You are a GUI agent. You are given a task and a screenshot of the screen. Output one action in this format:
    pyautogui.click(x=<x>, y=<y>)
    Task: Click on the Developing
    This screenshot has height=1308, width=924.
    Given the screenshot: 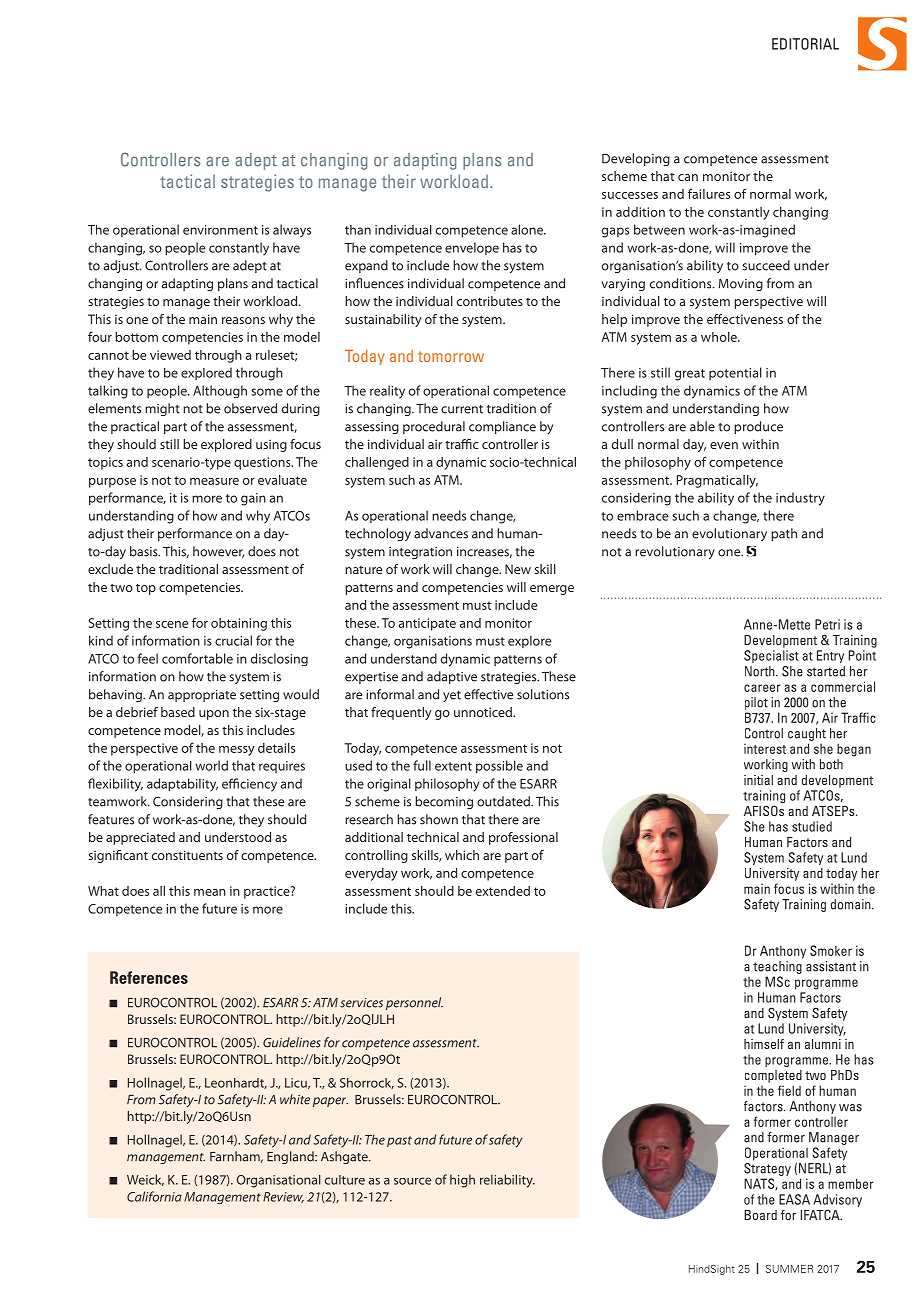 What is the action you would take?
    pyautogui.click(x=636, y=159)
